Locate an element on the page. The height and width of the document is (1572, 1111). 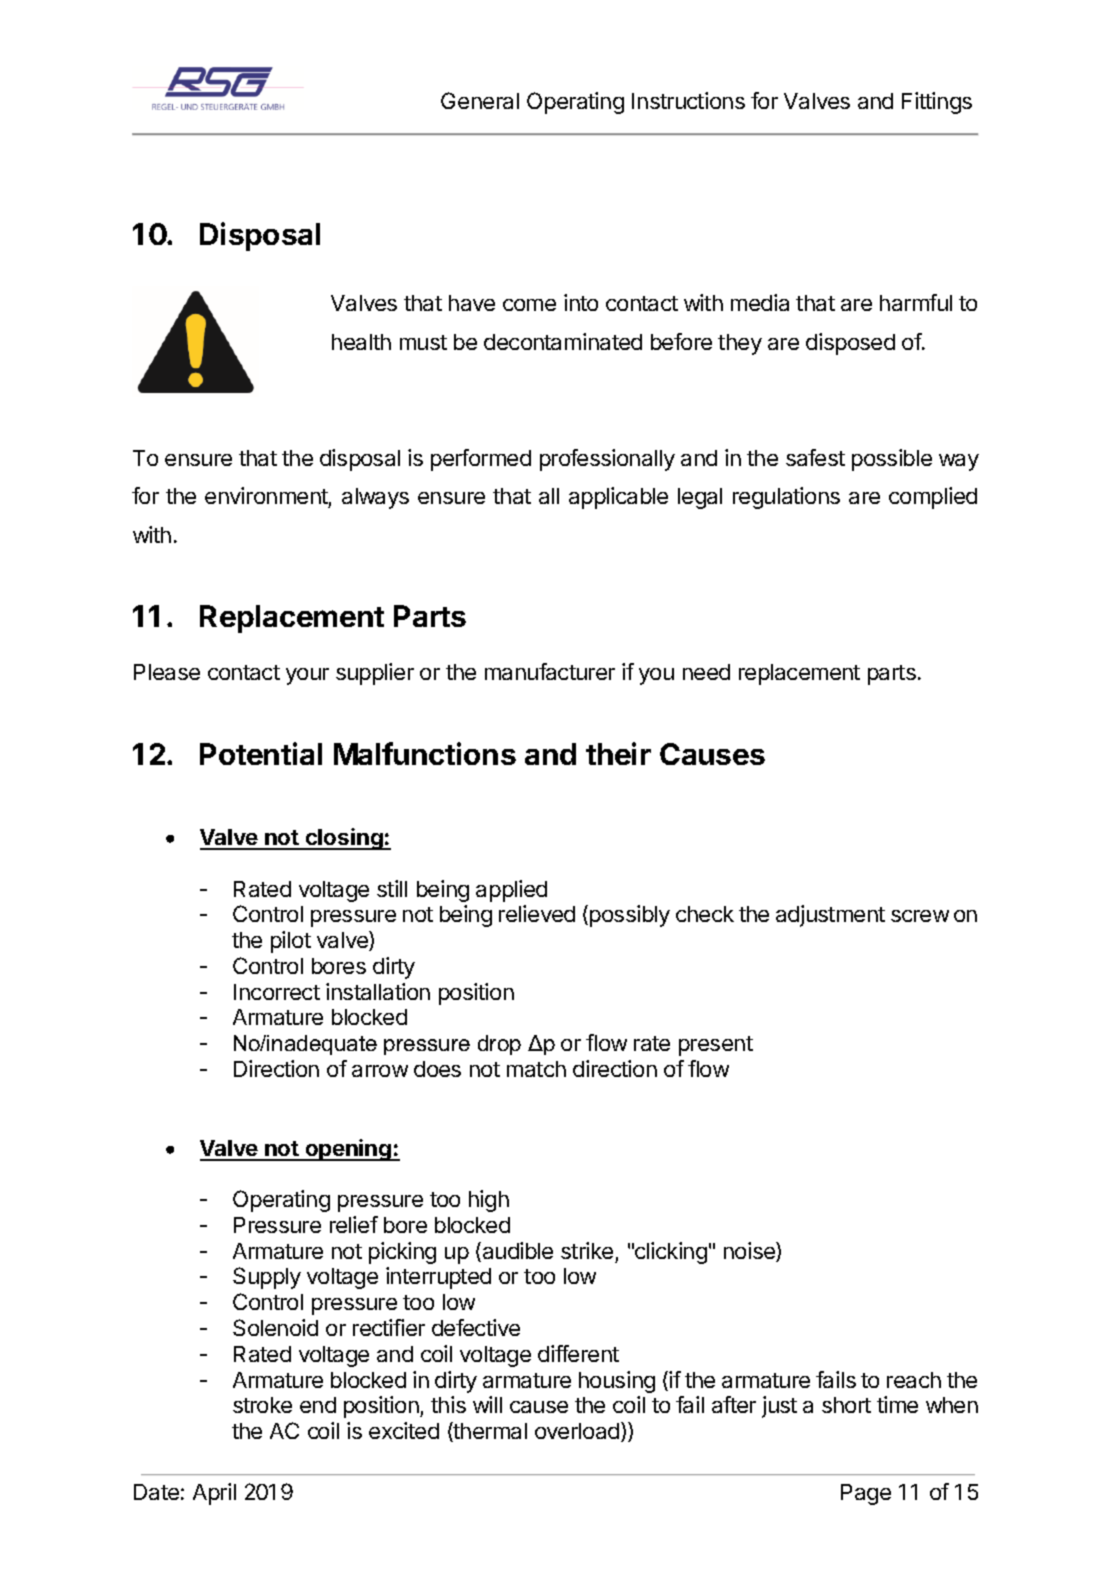
Instructions is located at coordinates (688, 100).
